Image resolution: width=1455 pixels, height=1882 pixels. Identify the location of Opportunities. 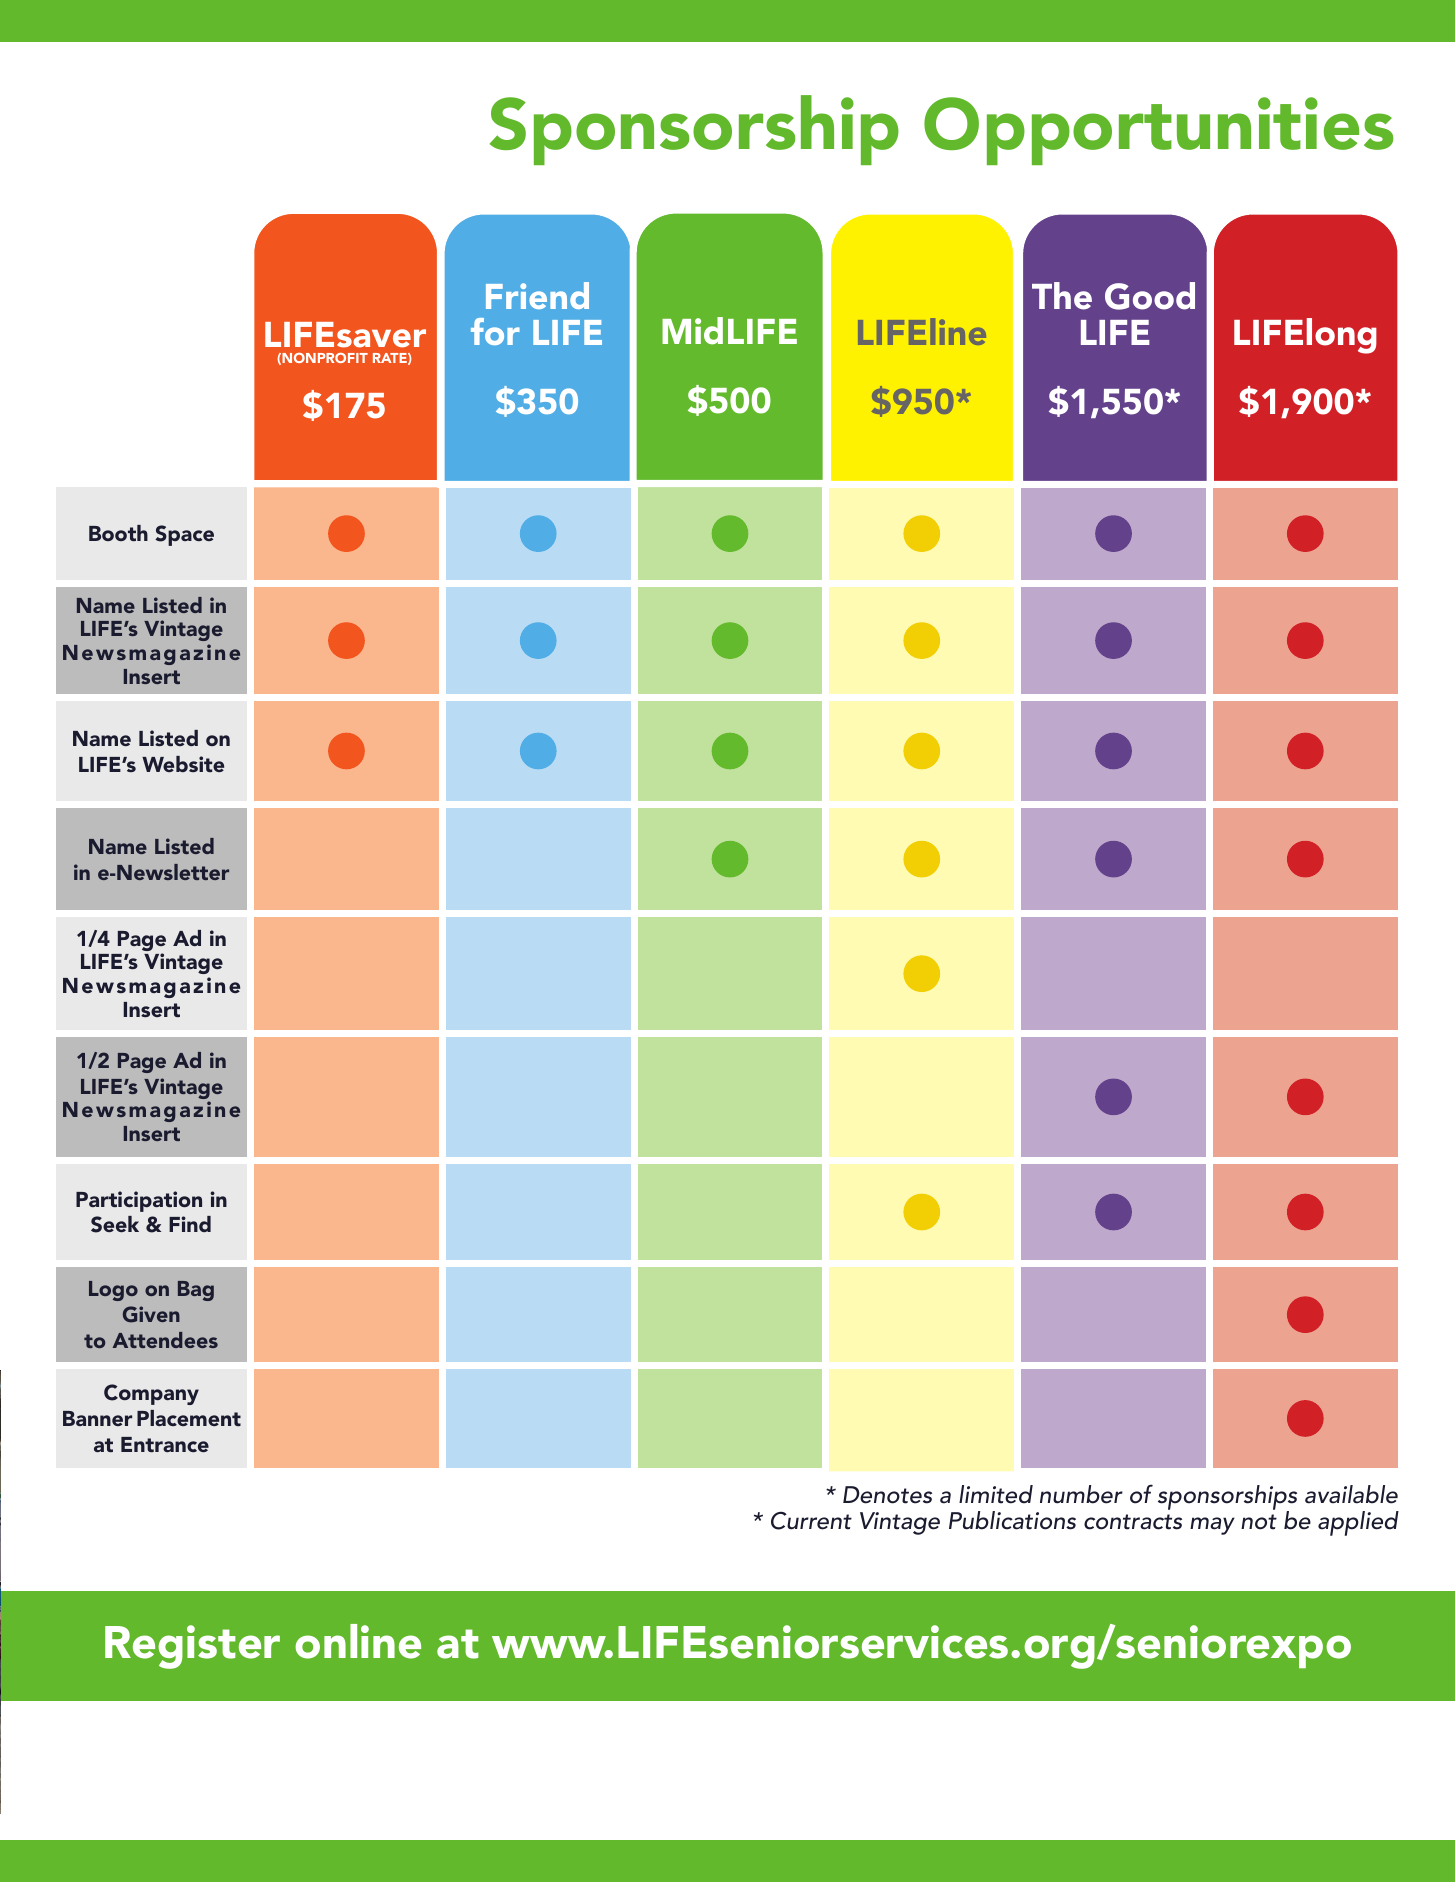
(1158, 131).
